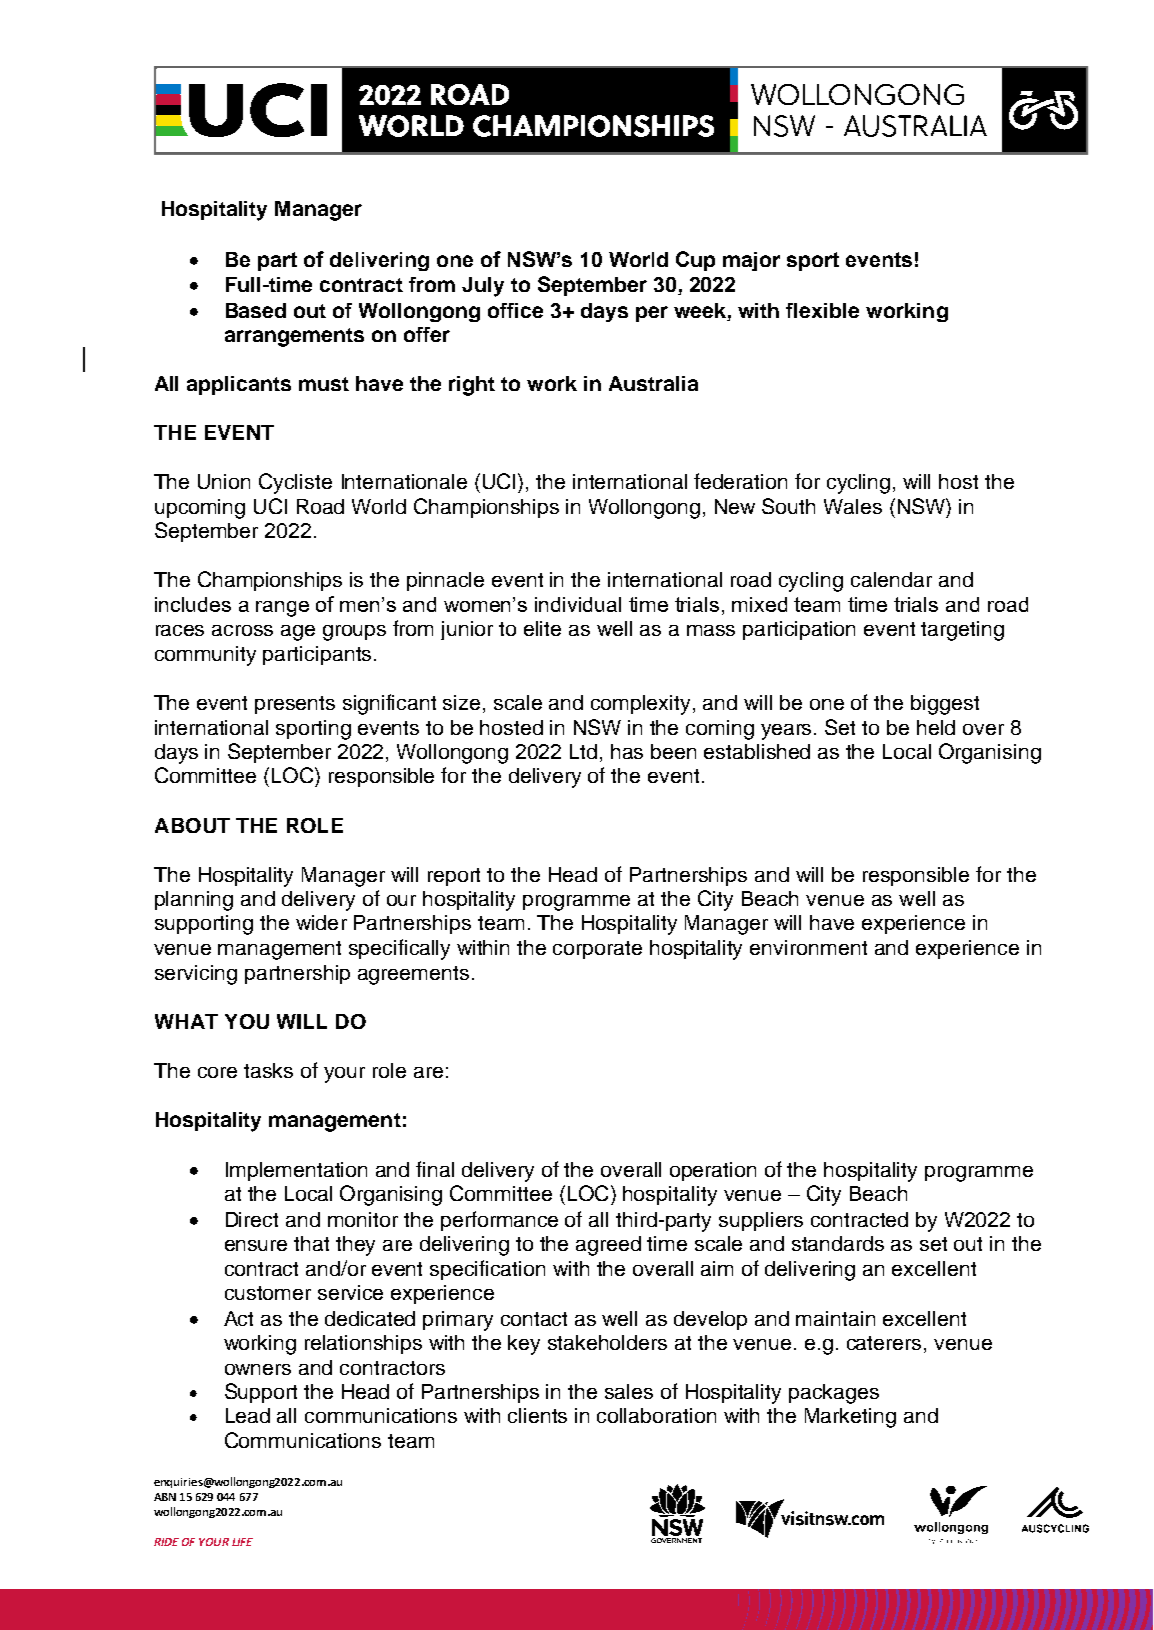 The height and width of the screenshot is (1630, 1154). I want to click on LIFE, so click(242, 1542).
